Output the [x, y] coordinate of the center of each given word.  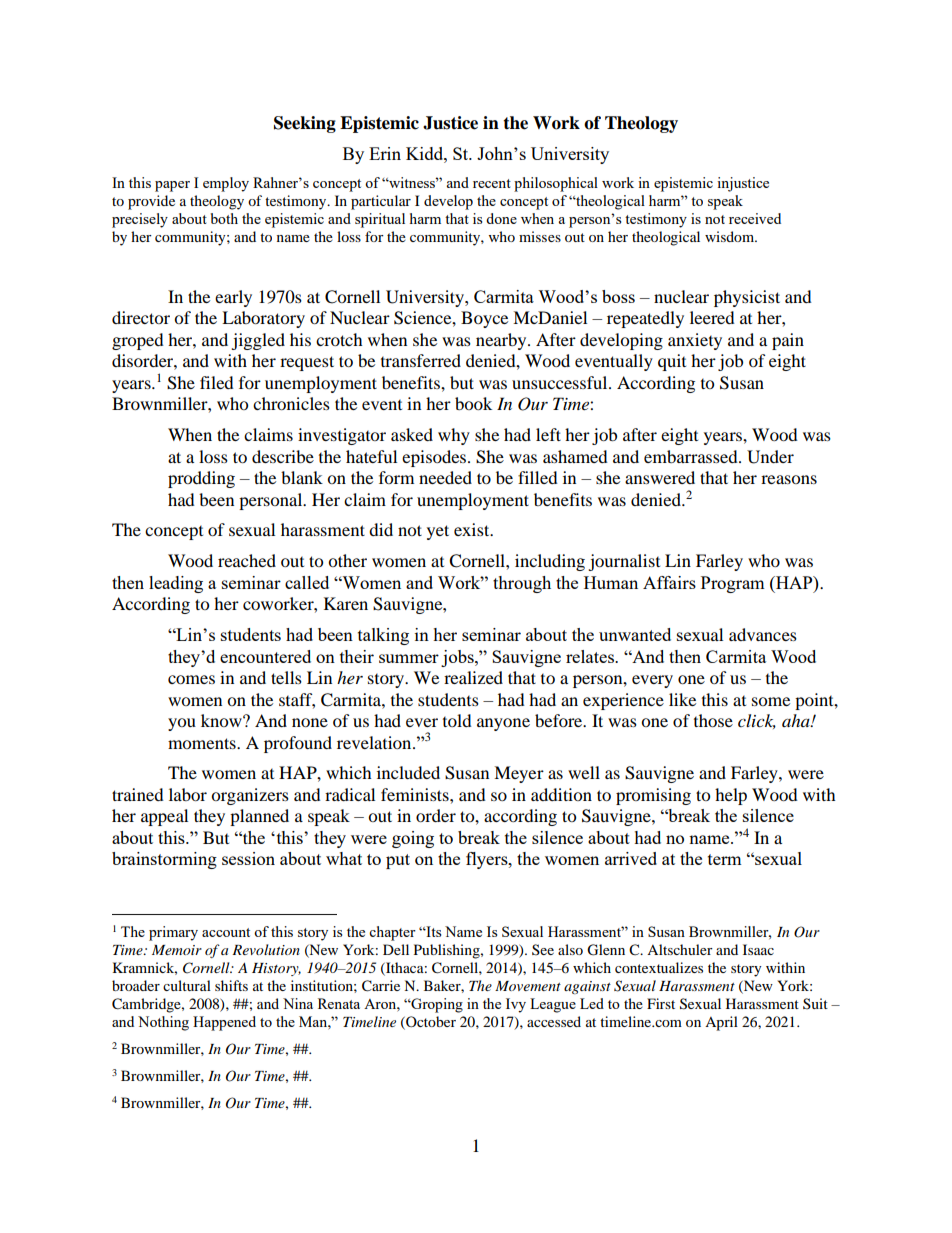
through [522, 584]
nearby [502, 341]
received [755, 218]
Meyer [519, 774]
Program [733, 584]
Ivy [516, 1005]
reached [247, 560]
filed [217, 382]
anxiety [695, 341]
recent [492, 183]
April [721, 1023]
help [731, 796]
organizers [250, 796]
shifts [231, 985]
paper [172, 186]
